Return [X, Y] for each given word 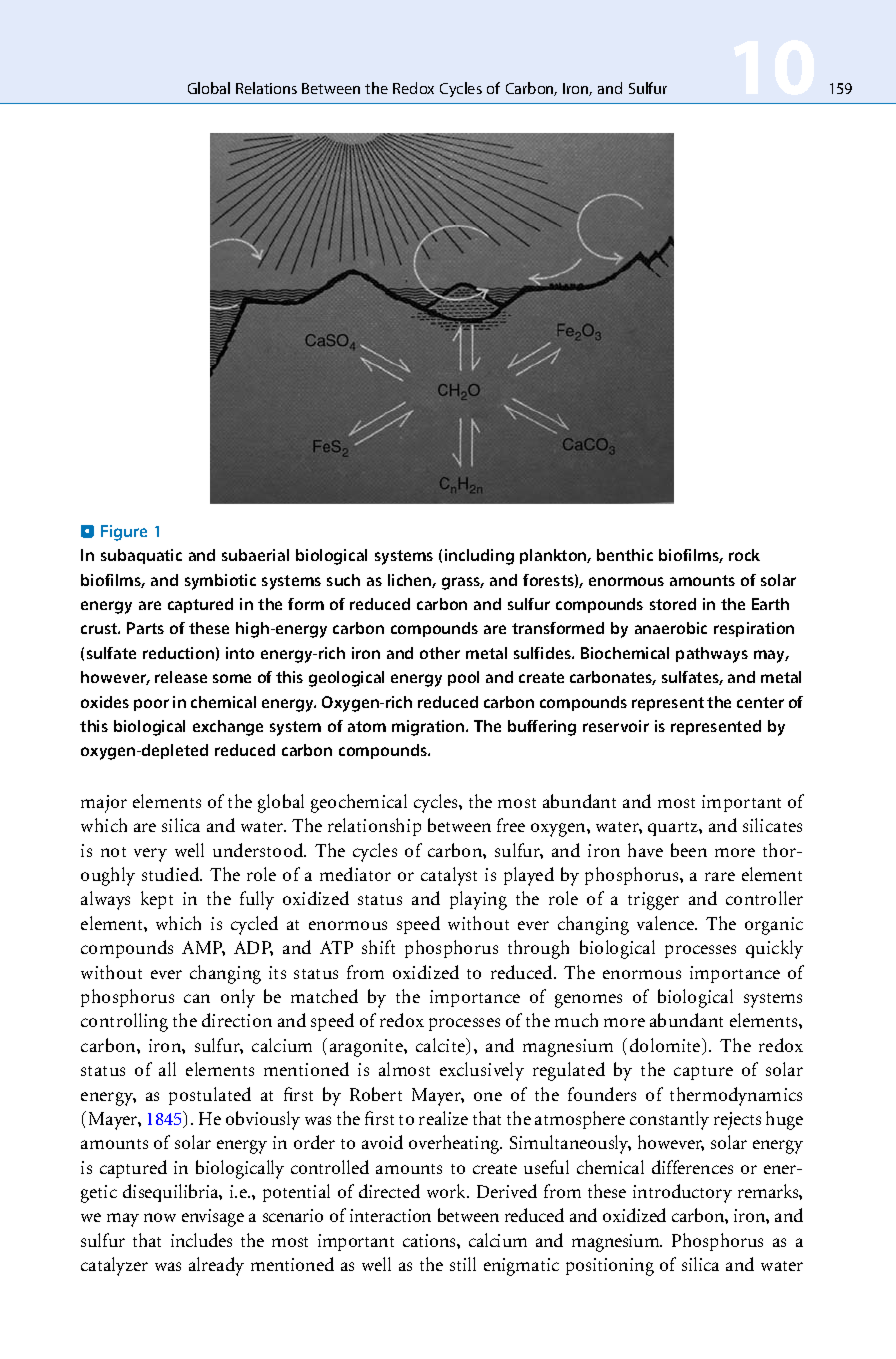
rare [720, 876]
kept [157, 900]
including [479, 557]
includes [201, 1240]
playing [478, 900]
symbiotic [220, 582]
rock [744, 555]
